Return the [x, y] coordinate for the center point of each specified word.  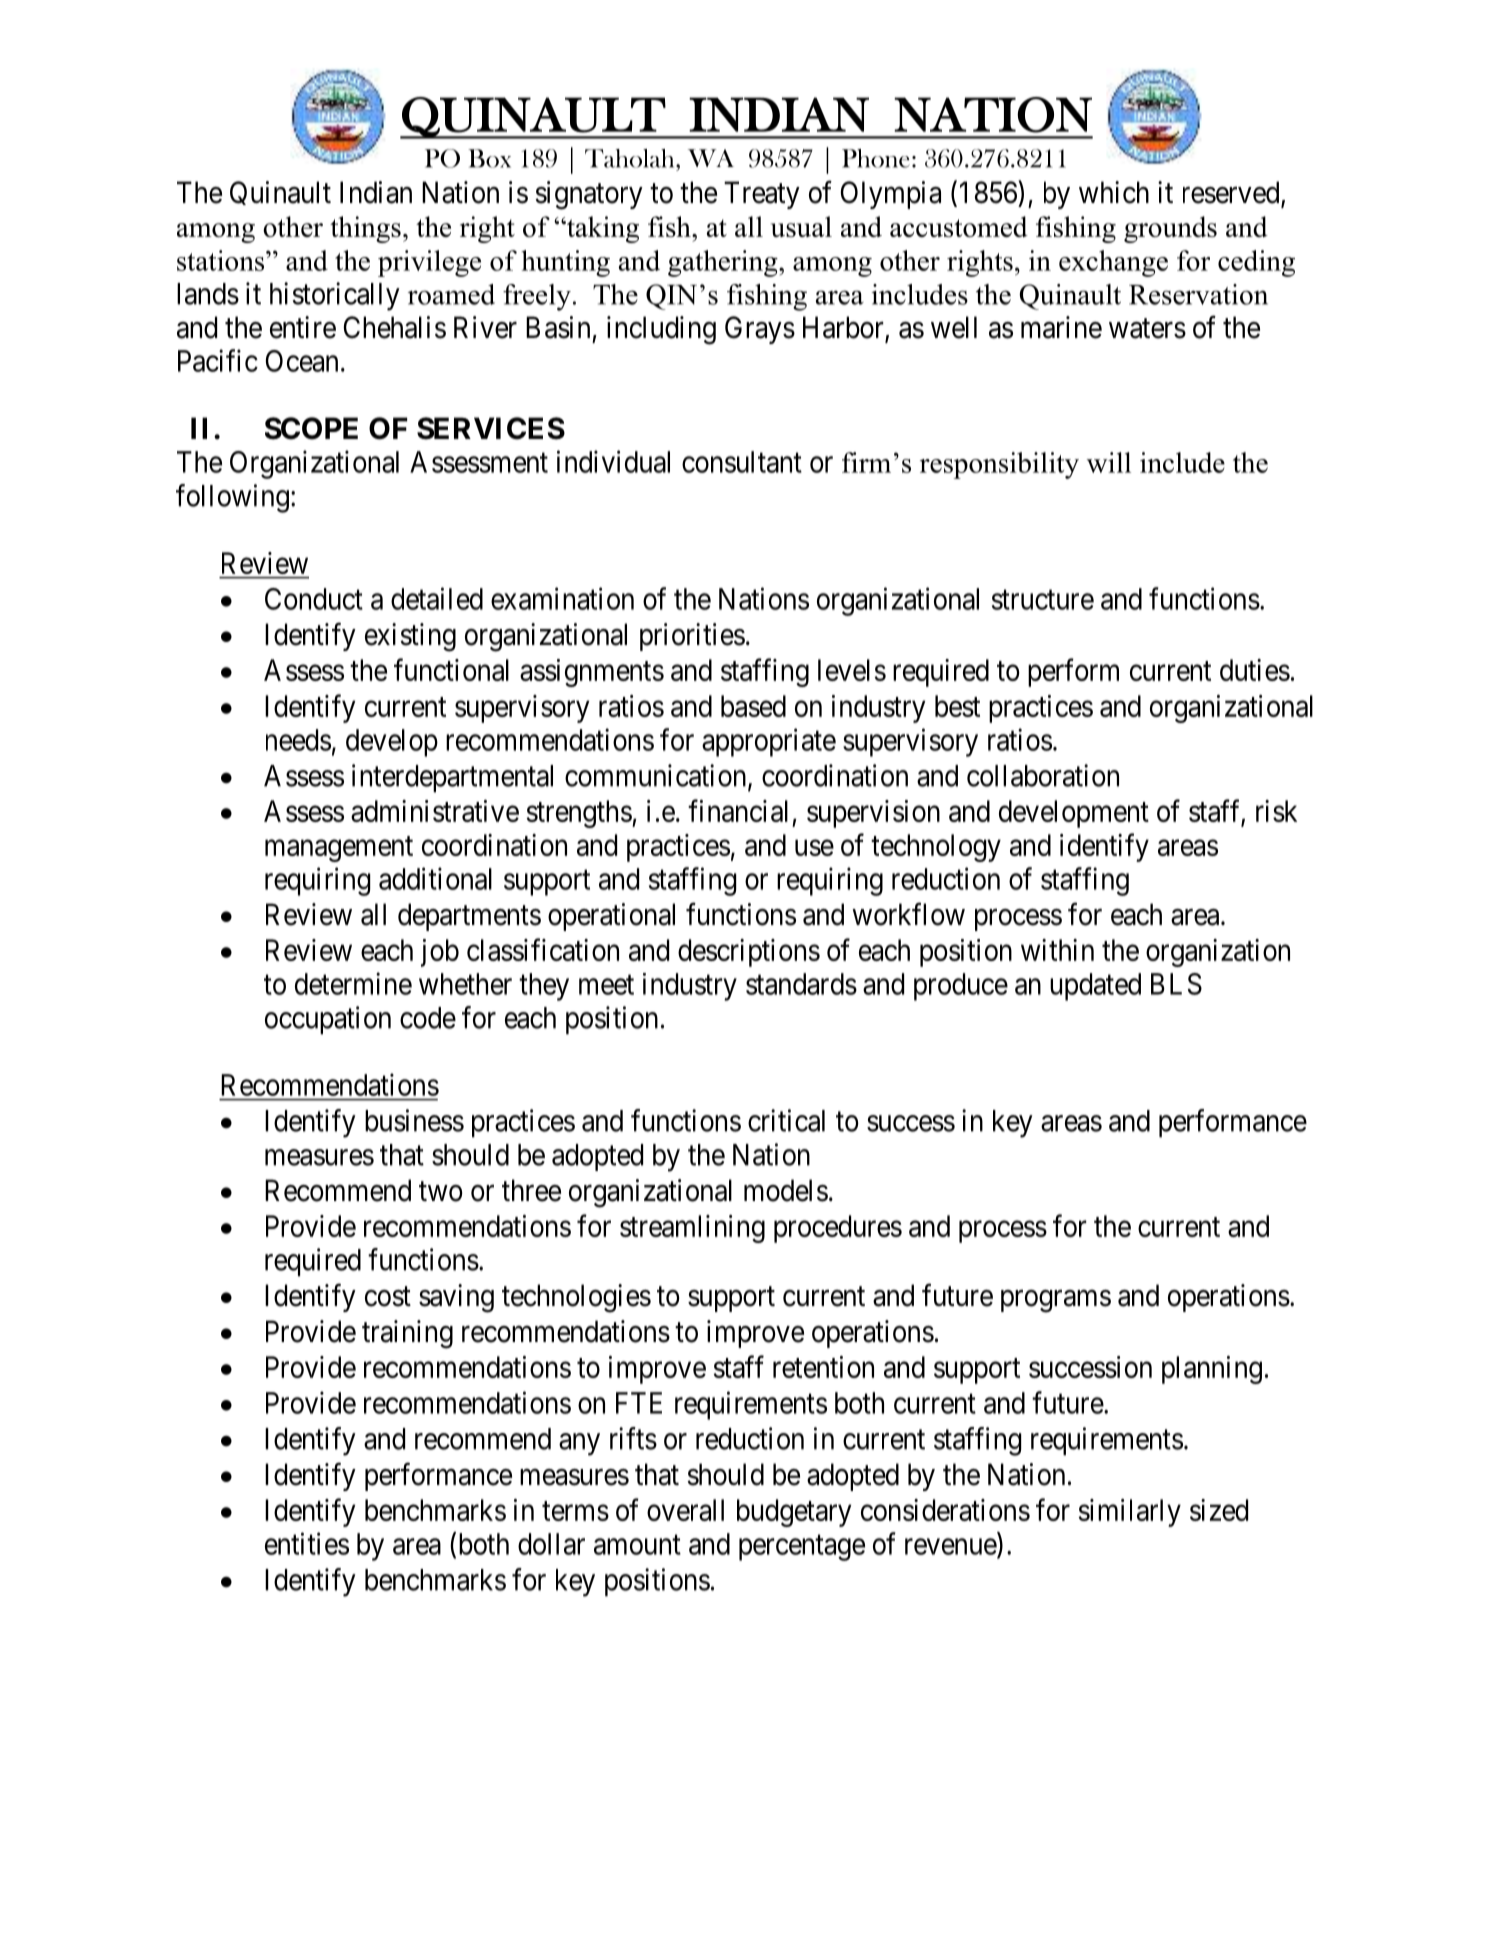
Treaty [762, 195]
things [365, 229]
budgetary [794, 1513]
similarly [1130, 1513]
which [1114, 192]
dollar [551, 1544]
